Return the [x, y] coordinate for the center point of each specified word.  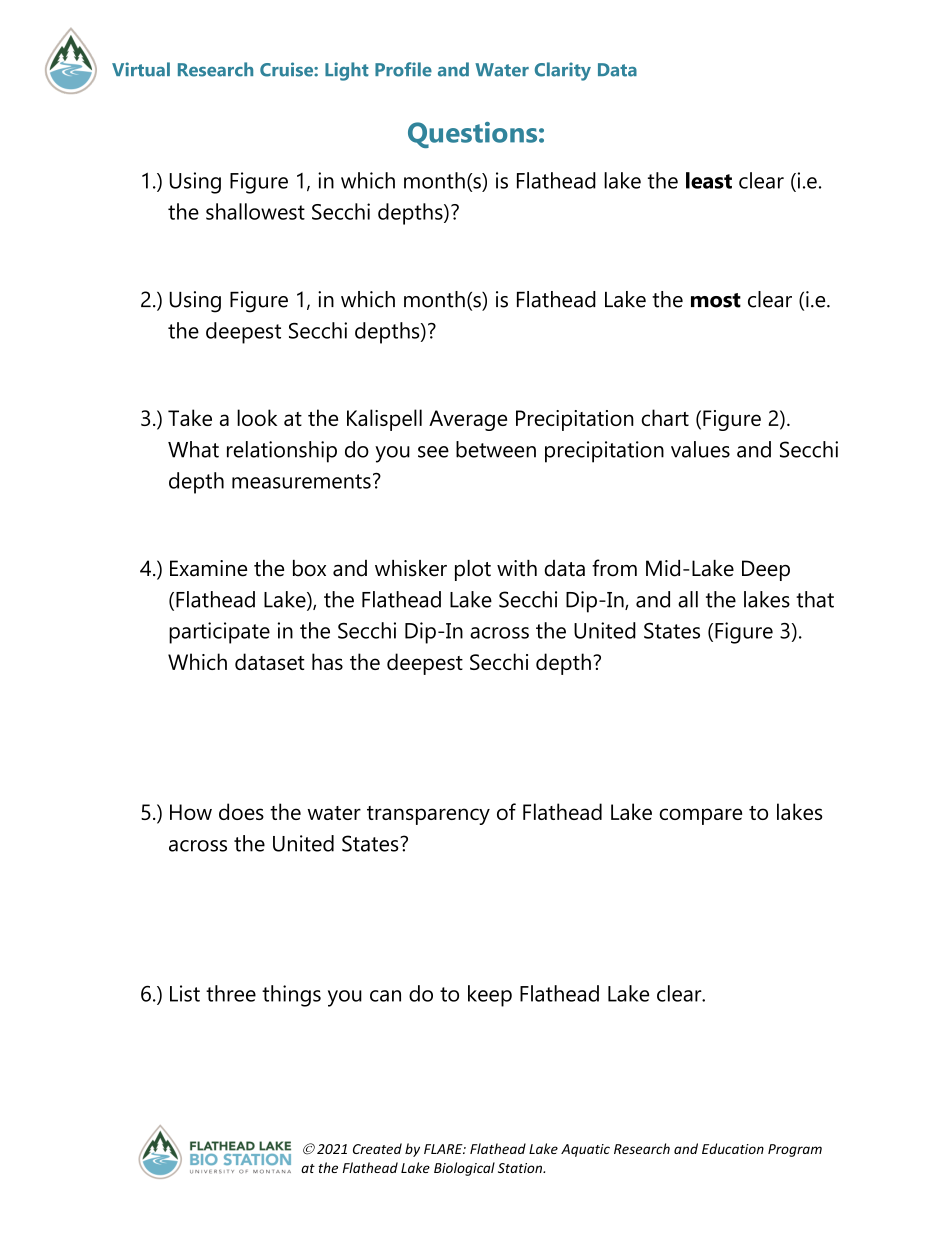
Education [733, 1148]
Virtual [141, 69]
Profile [403, 69]
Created [377, 1148]
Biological [464, 1169]
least [709, 180]
